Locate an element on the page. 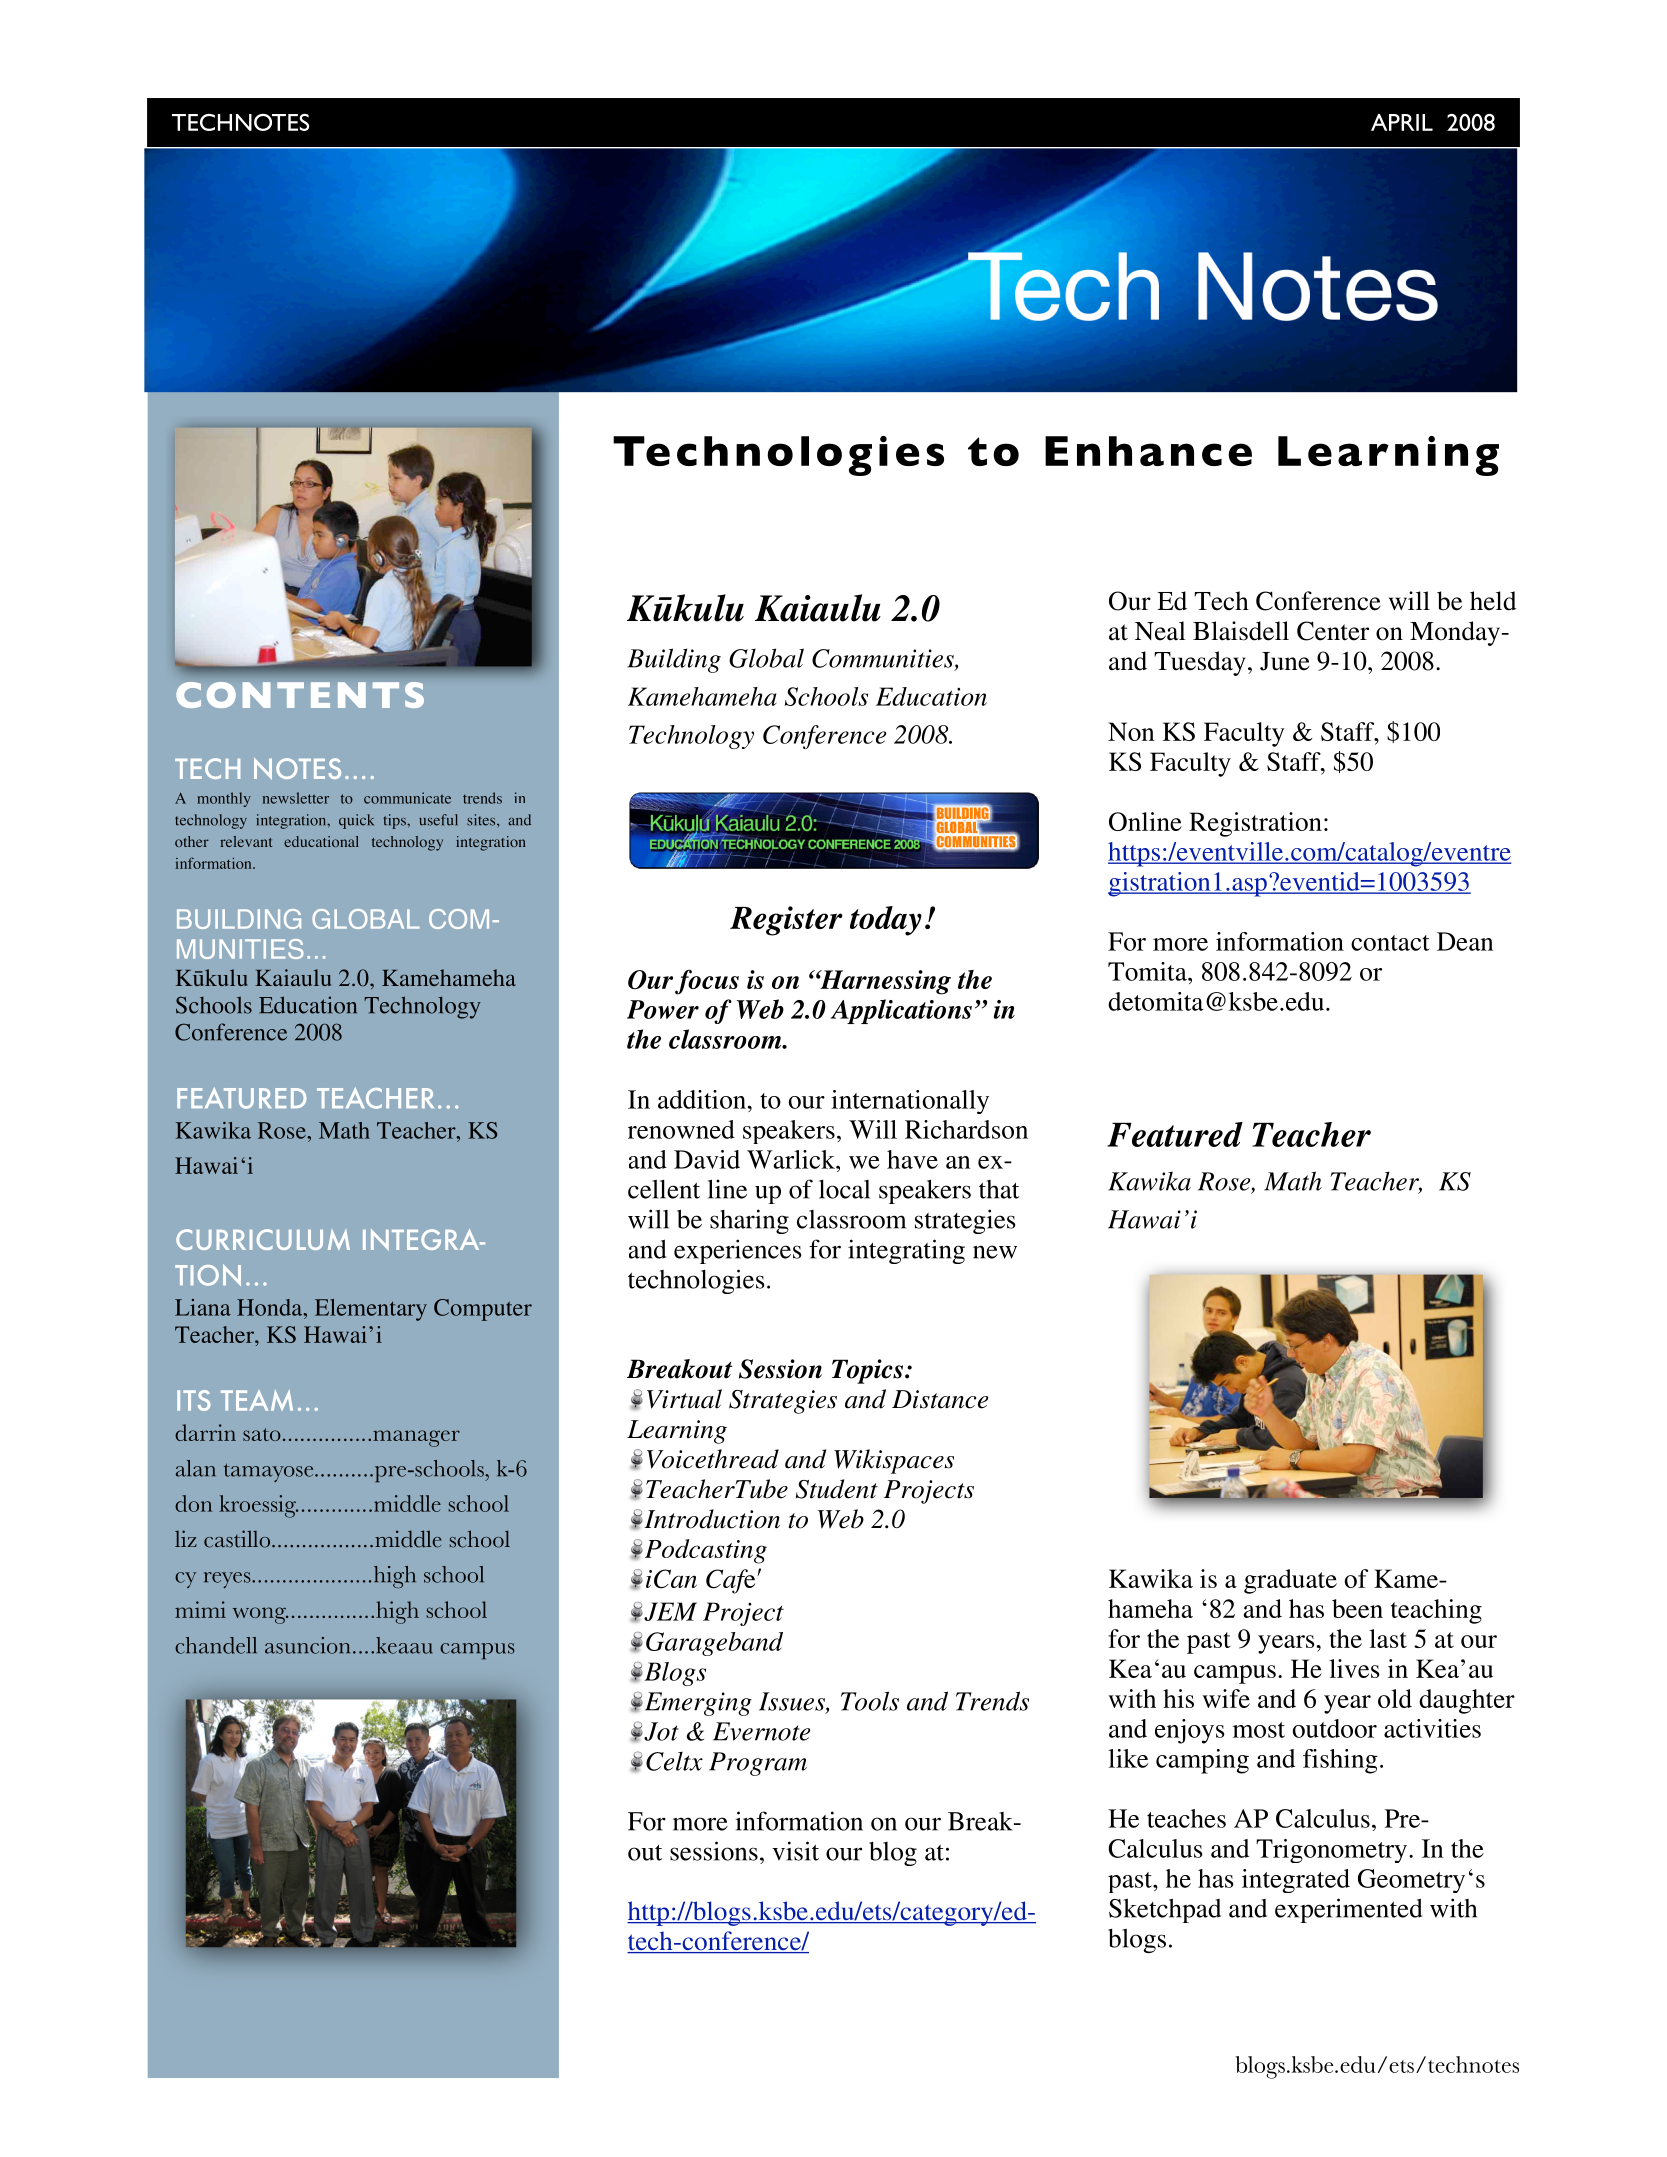  local is located at coordinates (844, 1189).
